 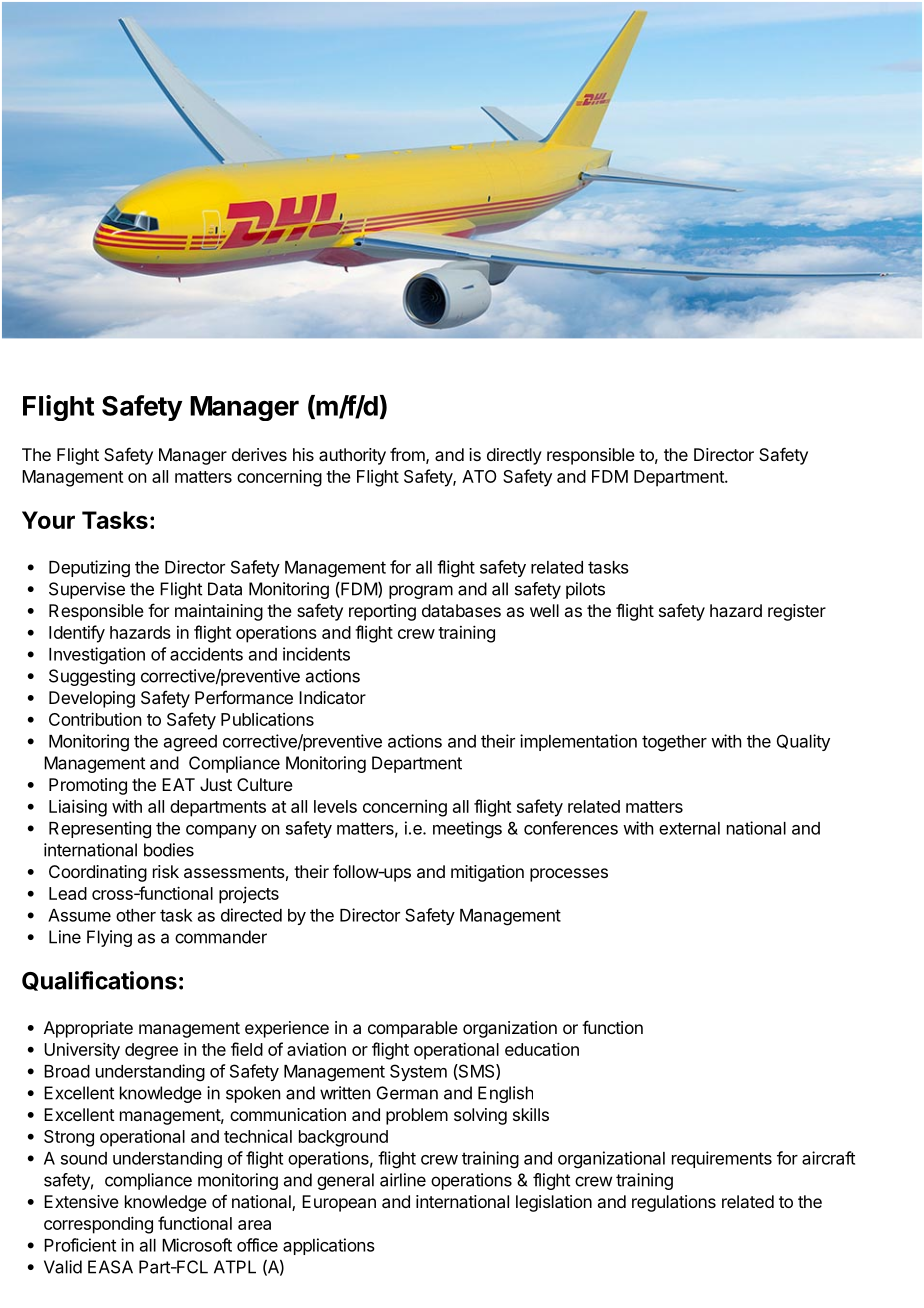 I want to click on external, so click(x=689, y=828).
